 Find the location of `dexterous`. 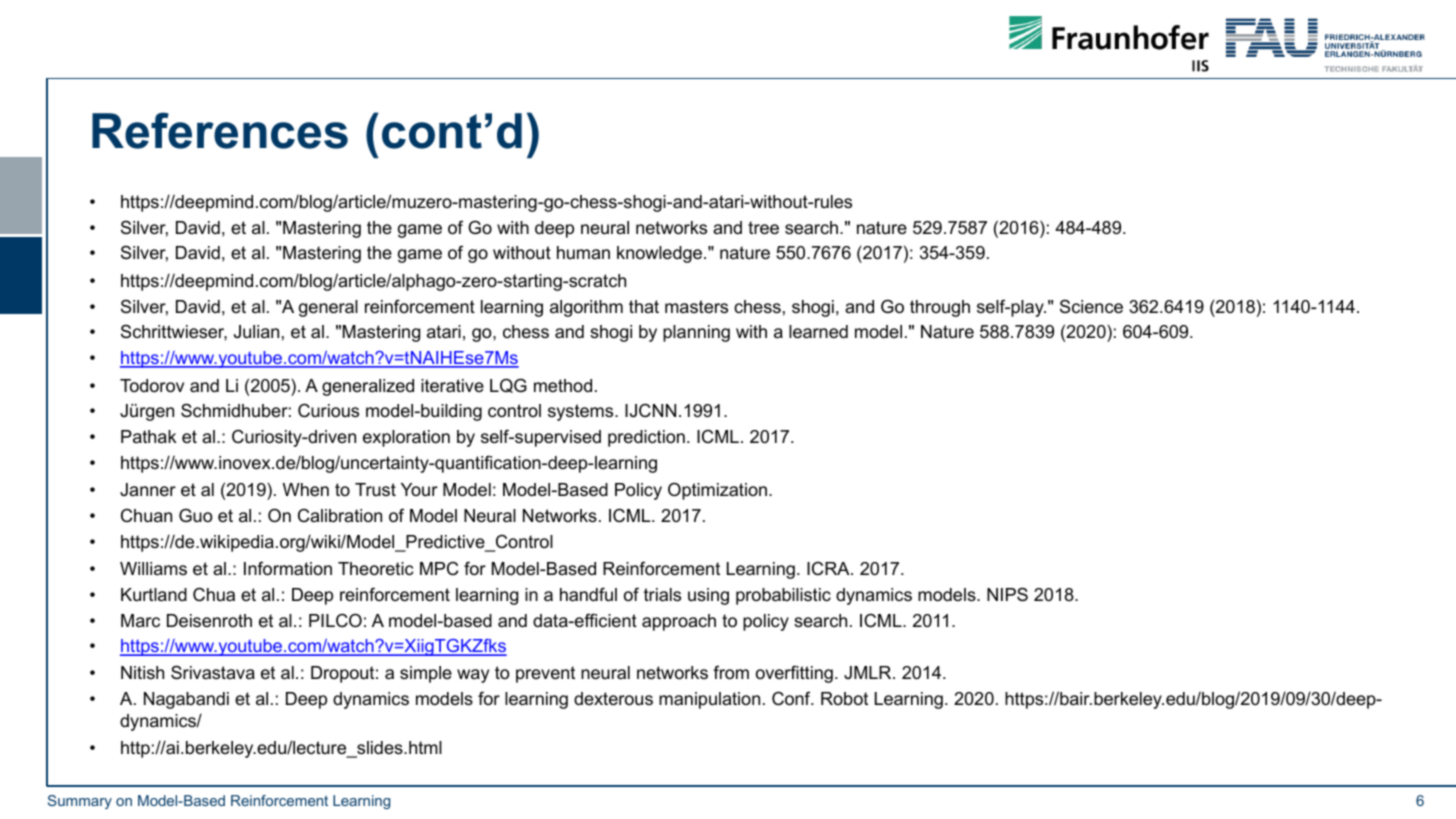

dexterous is located at coordinates (613, 699).
